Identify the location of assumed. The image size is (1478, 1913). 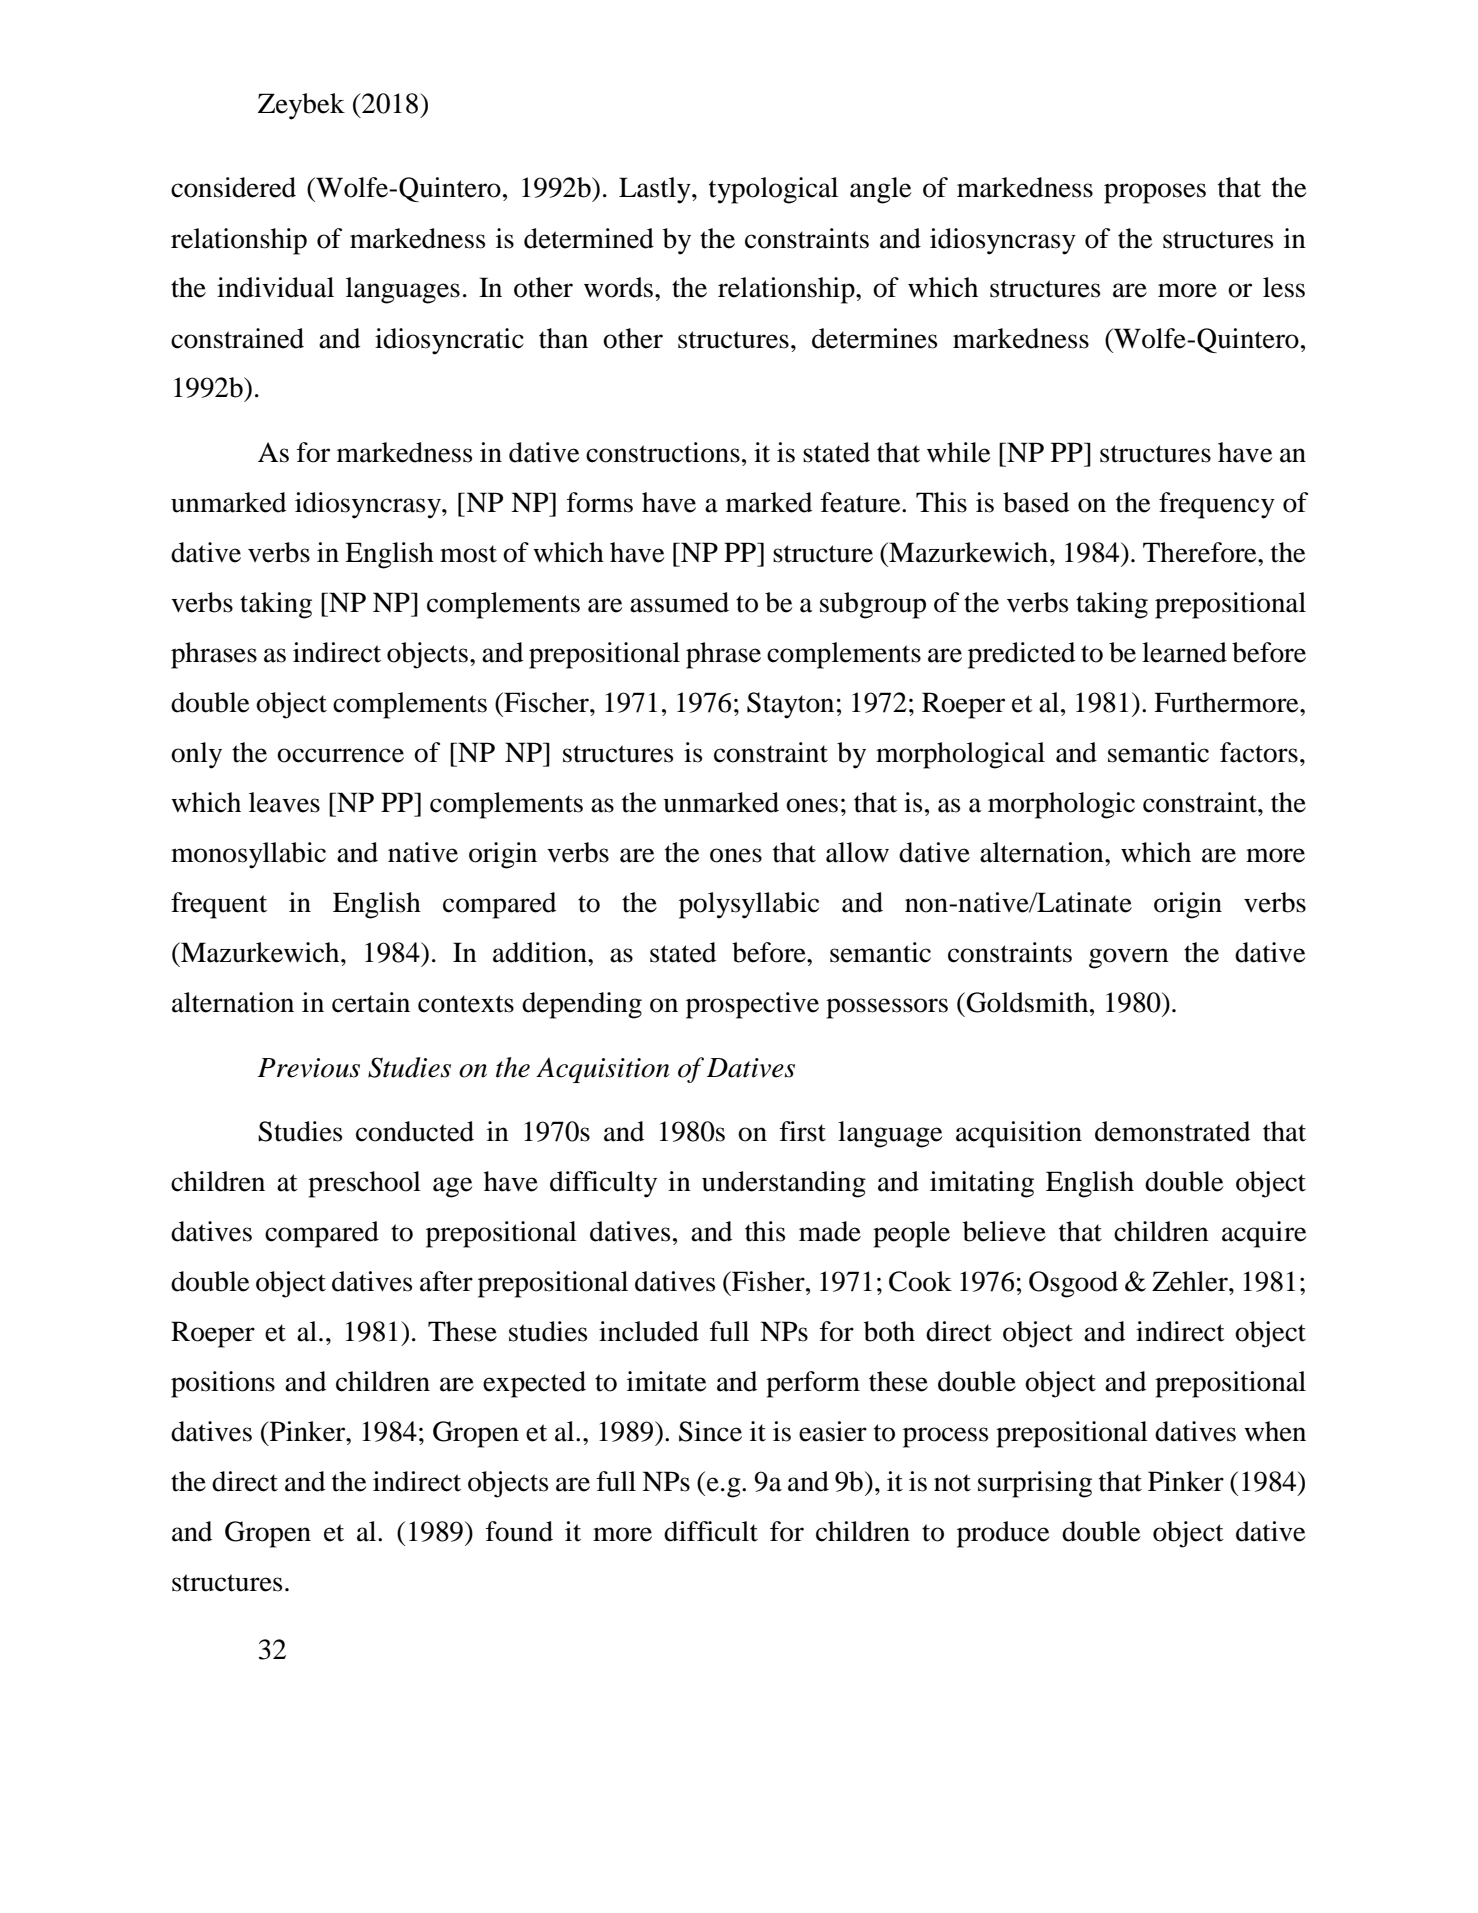
(679, 602).
